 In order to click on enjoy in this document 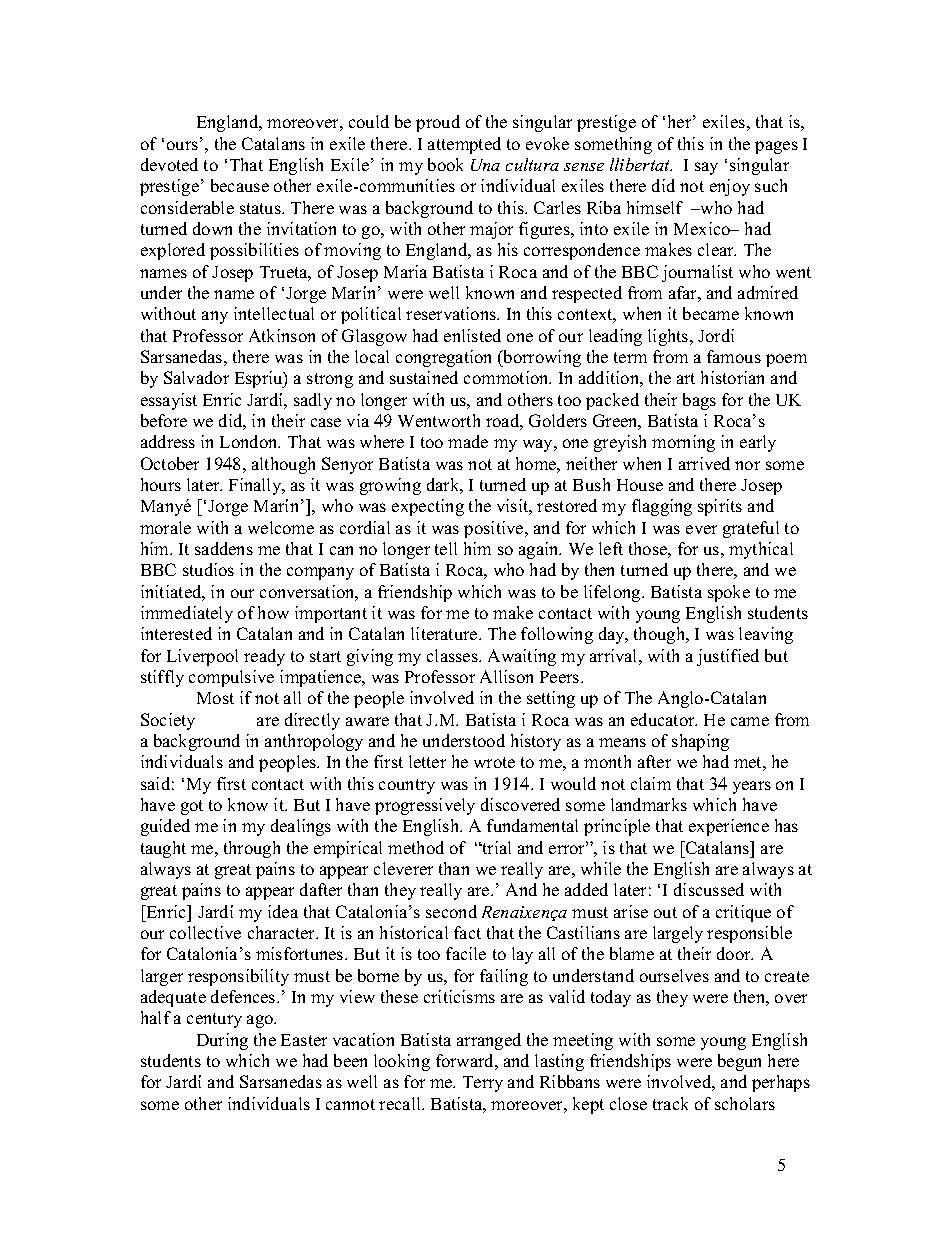, I will do `click(730, 187)`.
